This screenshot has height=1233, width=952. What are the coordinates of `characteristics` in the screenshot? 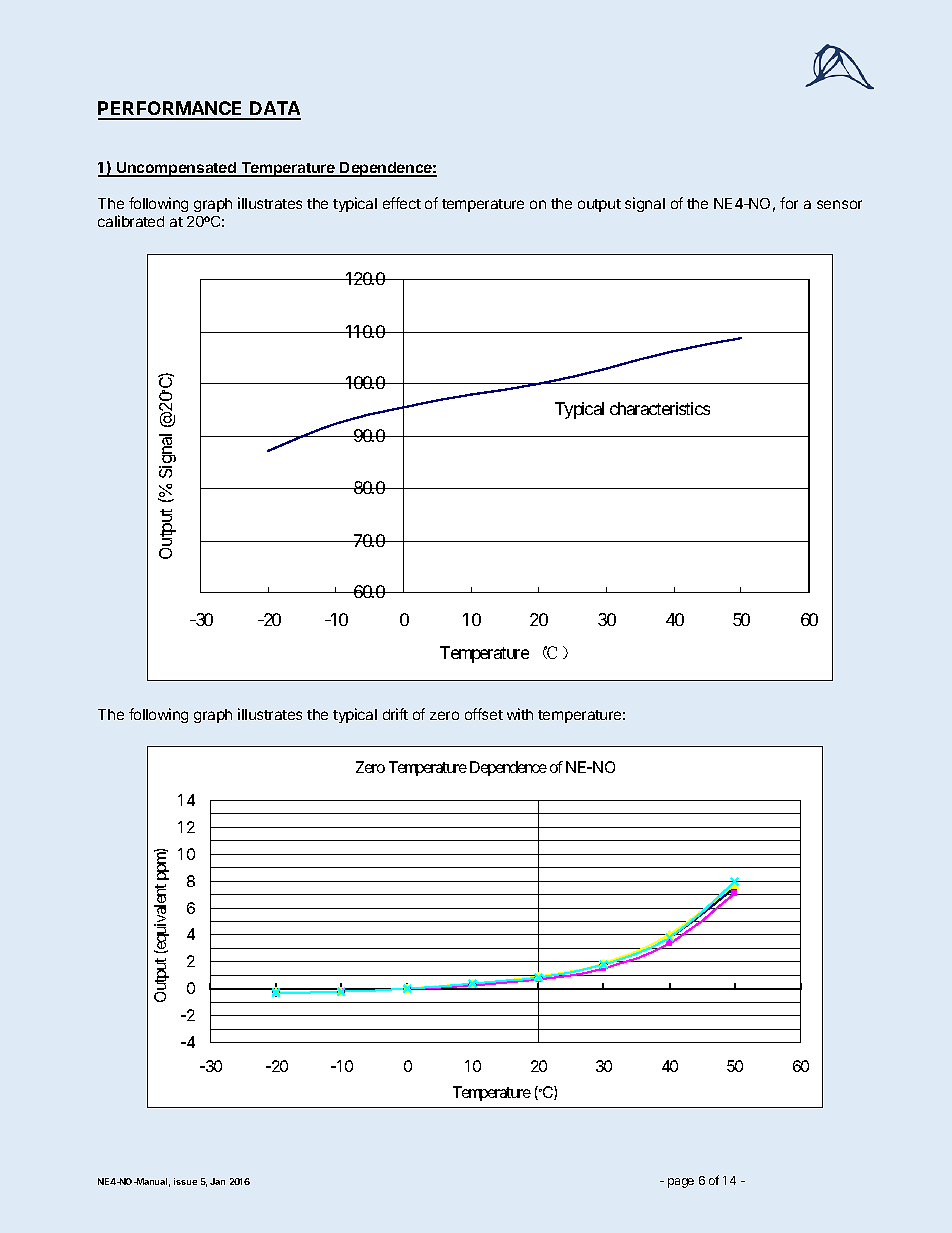 It's located at (660, 408).
